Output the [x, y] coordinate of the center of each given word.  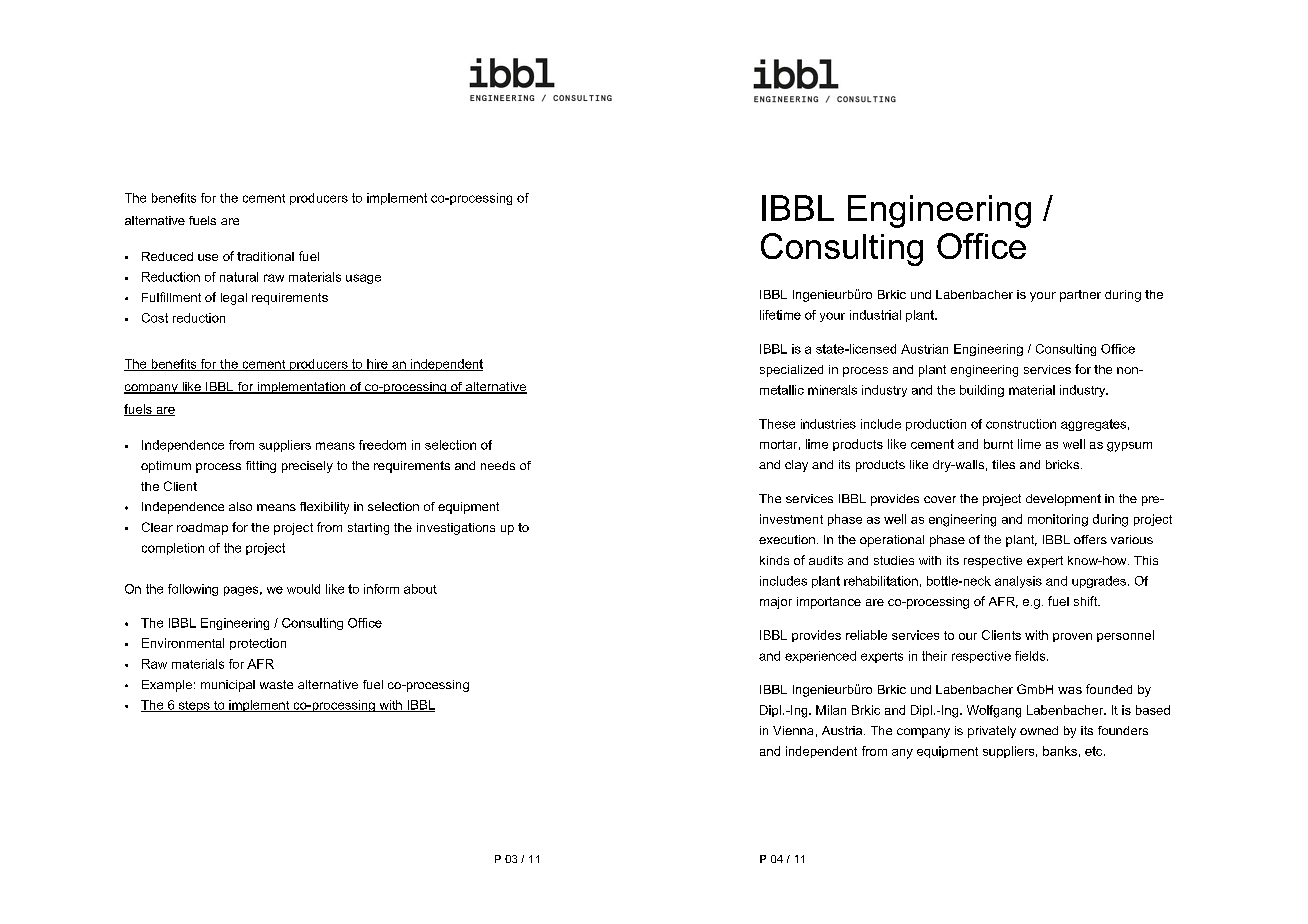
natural [239, 277]
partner [1080, 296]
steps [194, 706]
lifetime [780, 315]
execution [787, 539]
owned [1039, 730]
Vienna [793, 730]
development [1063, 500]
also [240, 506]
